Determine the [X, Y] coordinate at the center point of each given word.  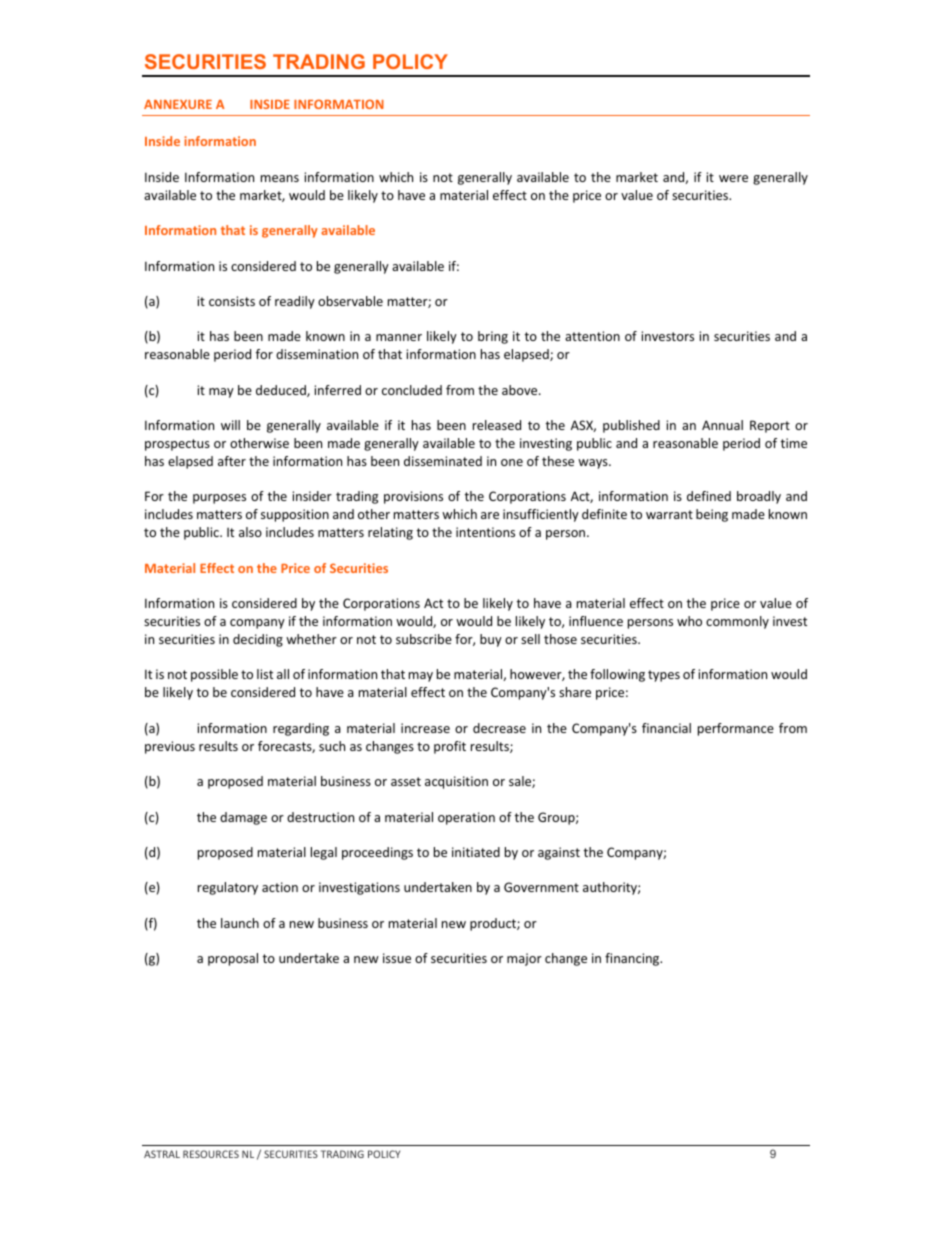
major [524, 959]
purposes [219, 499]
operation [466, 818]
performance [736, 729]
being [712, 515]
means [280, 178]
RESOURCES [211, 1154]
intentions [485, 532]
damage [243, 818]
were [733, 178]
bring [493, 337]
